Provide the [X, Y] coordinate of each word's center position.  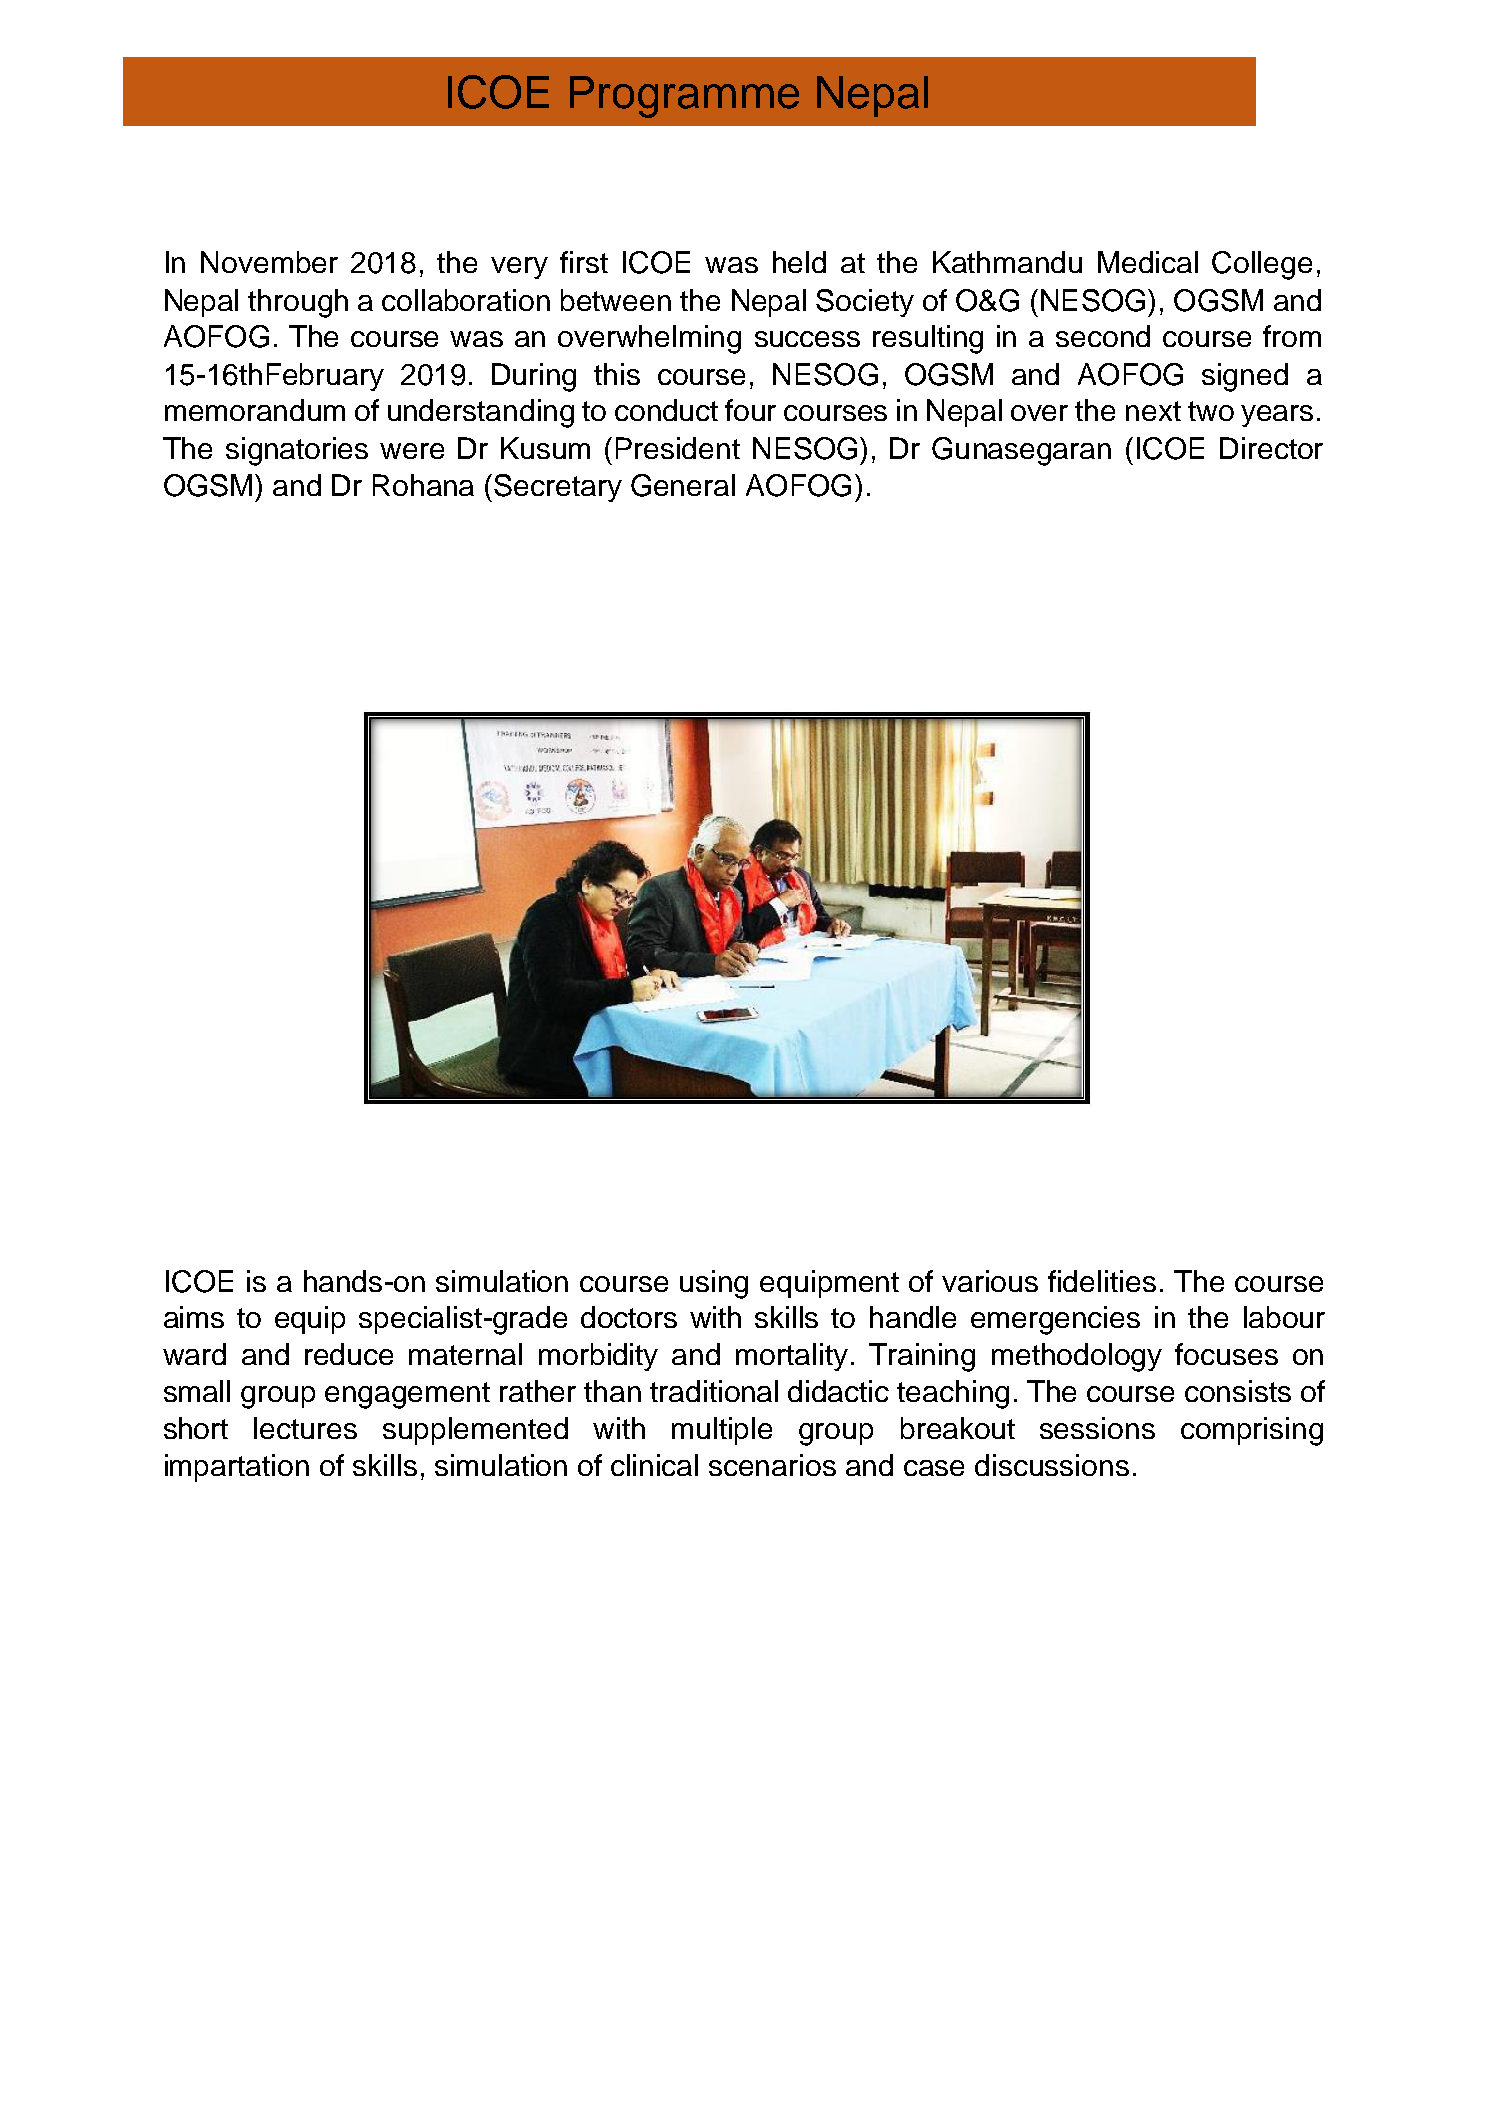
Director [1271, 448]
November [269, 262]
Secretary [558, 488]
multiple [722, 1431]
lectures [305, 1428]
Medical [1148, 262]
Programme [684, 97]
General [683, 485]
